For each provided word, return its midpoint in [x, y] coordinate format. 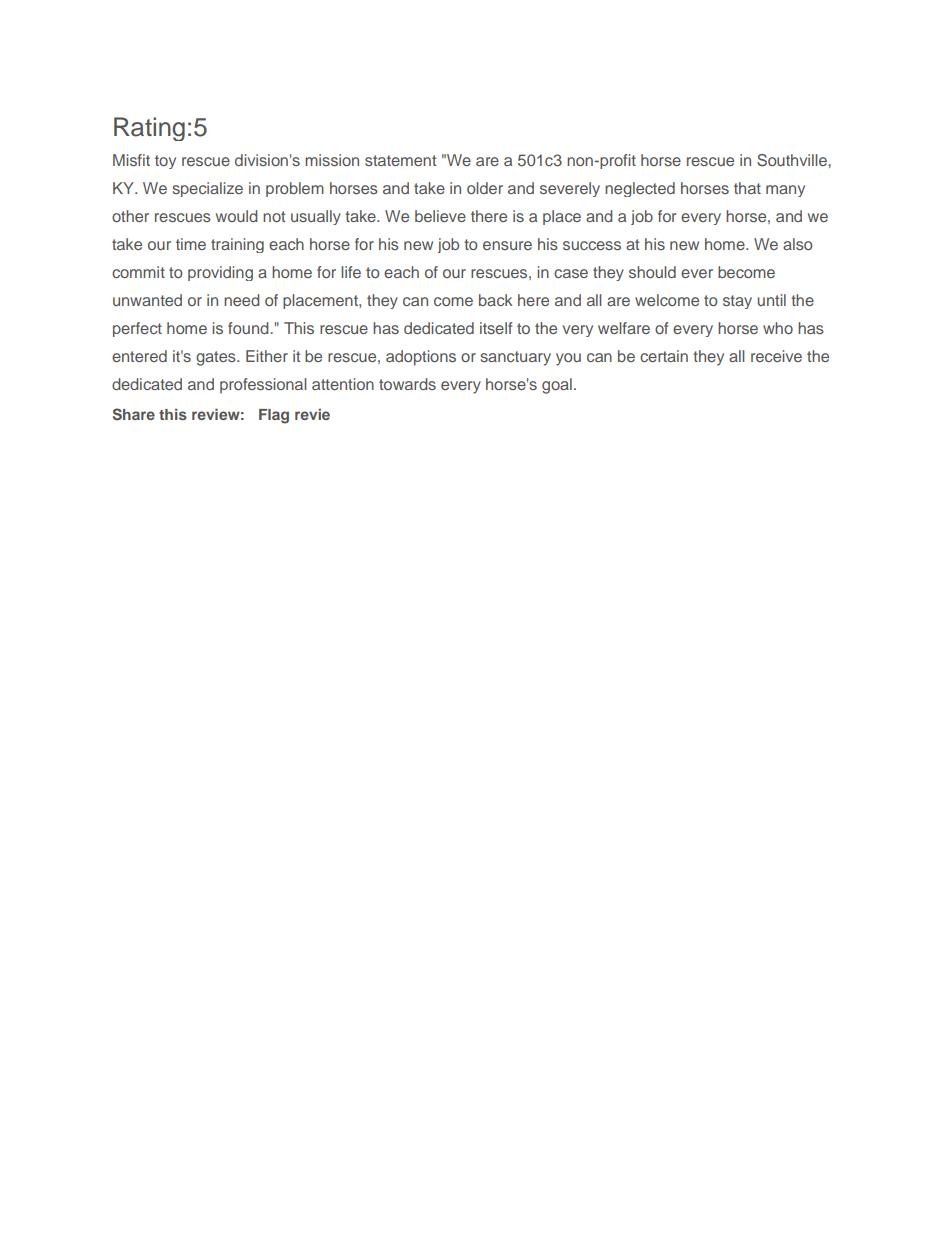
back [496, 300]
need [241, 300]
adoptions [421, 358]
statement [400, 160]
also [797, 244]
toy [165, 162]
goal [557, 386]
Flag [274, 416]
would [236, 216]
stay [737, 302]
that [747, 188]
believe [440, 216]
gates [217, 358]
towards [407, 384]
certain [664, 356]
